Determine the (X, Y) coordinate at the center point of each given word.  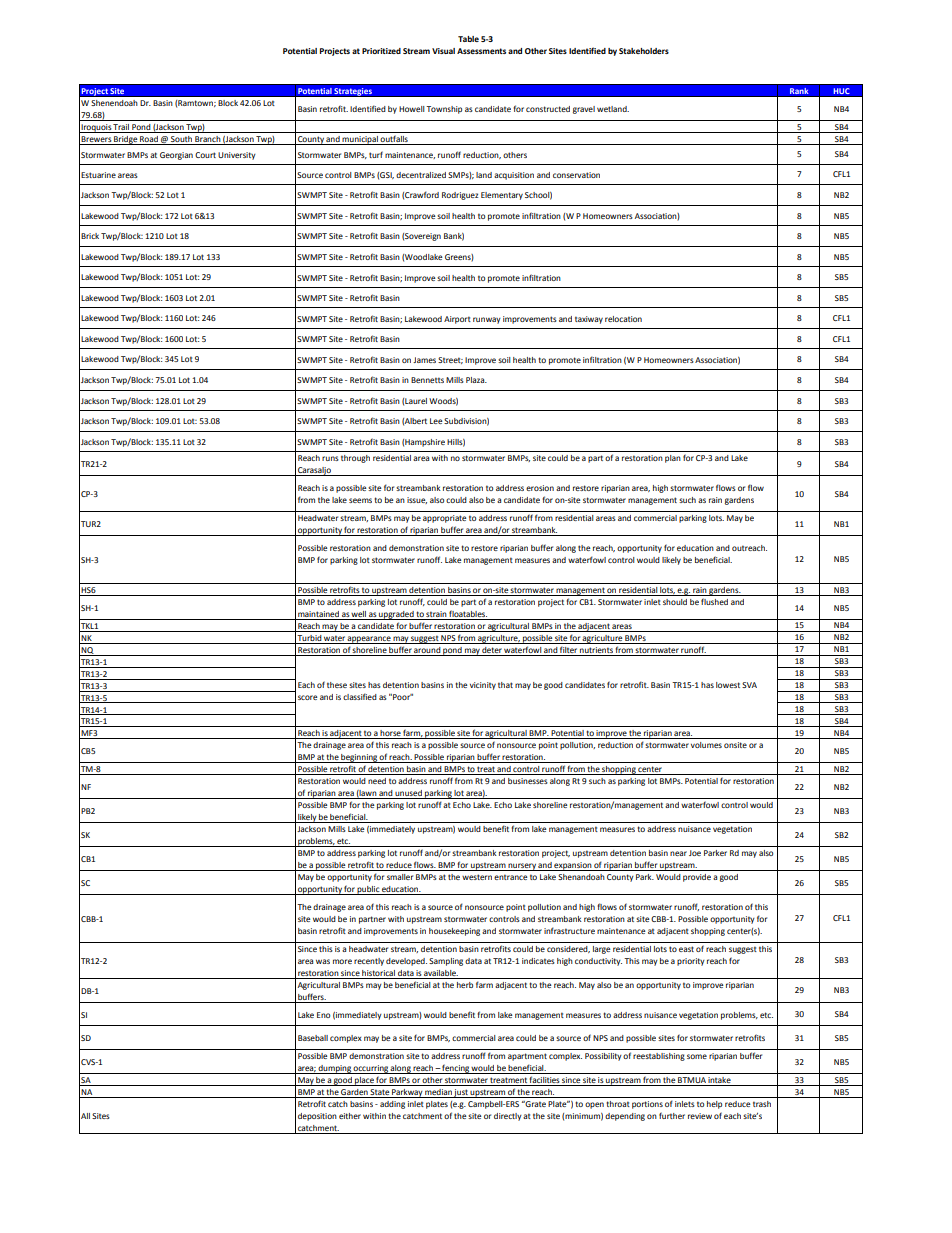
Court (205, 155)
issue (417, 500)
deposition (317, 1117)
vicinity (483, 686)
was (323, 961)
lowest (728, 685)
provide (697, 878)
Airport (457, 320)
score (308, 697)
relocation (623, 319)
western (477, 877)
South (181, 140)
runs (330, 458)
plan (673, 459)
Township (444, 110)
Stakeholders (644, 51)
